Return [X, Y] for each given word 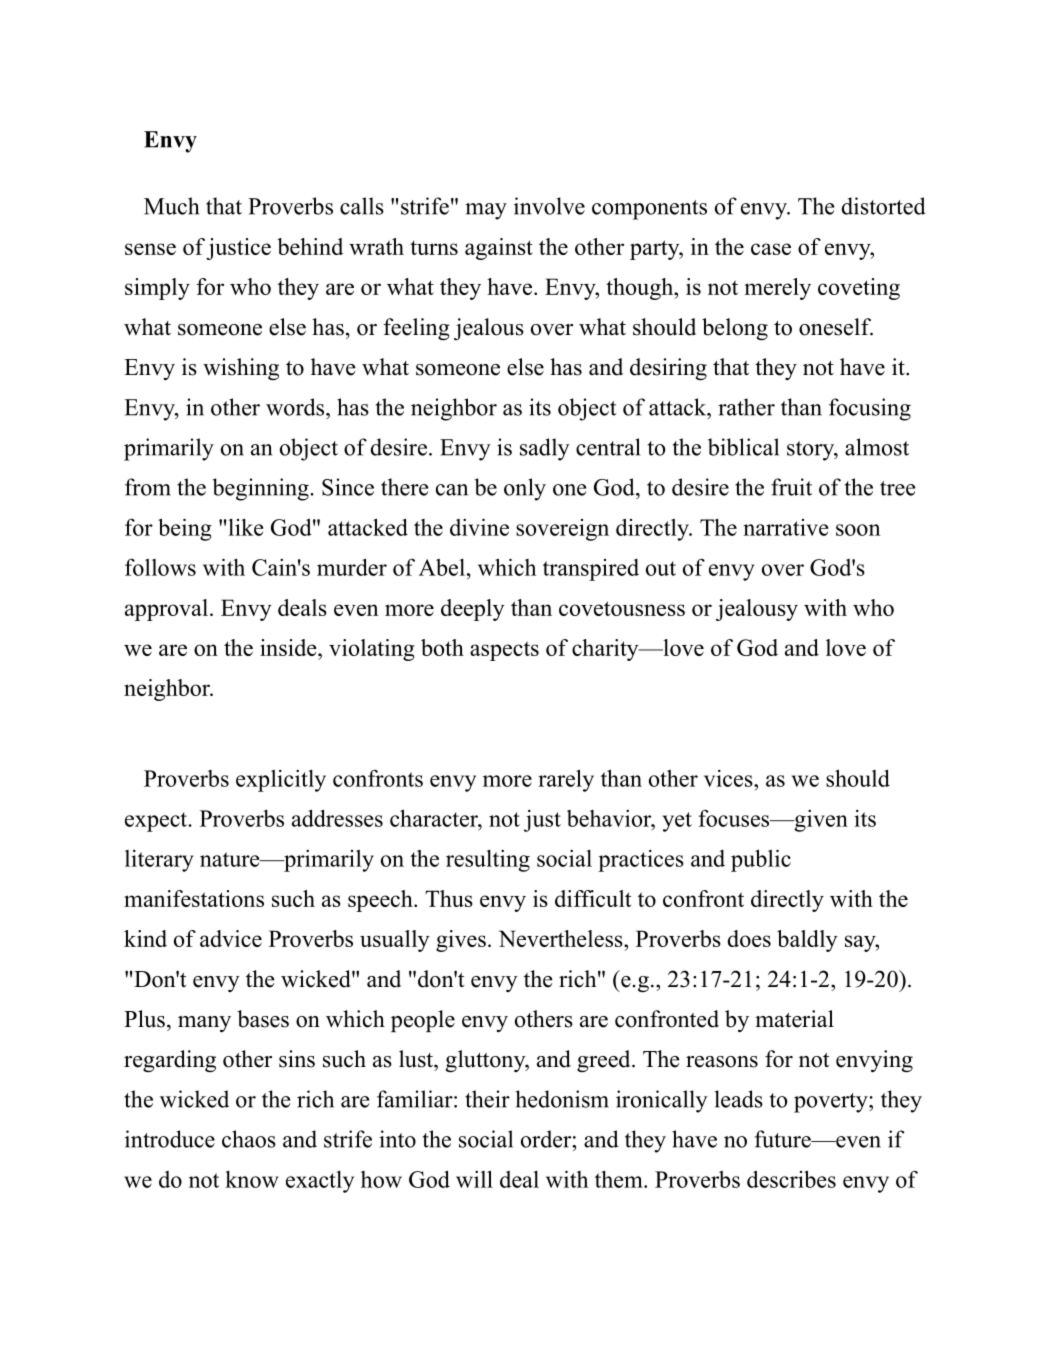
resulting [488, 861]
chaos [249, 1139]
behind [310, 246]
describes [791, 1179]
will [474, 1179]
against [499, 249]
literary [159, 861]
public [761, 860]
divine [479, 527]
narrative [786, 527]
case [771, 249]
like [245, 527]
